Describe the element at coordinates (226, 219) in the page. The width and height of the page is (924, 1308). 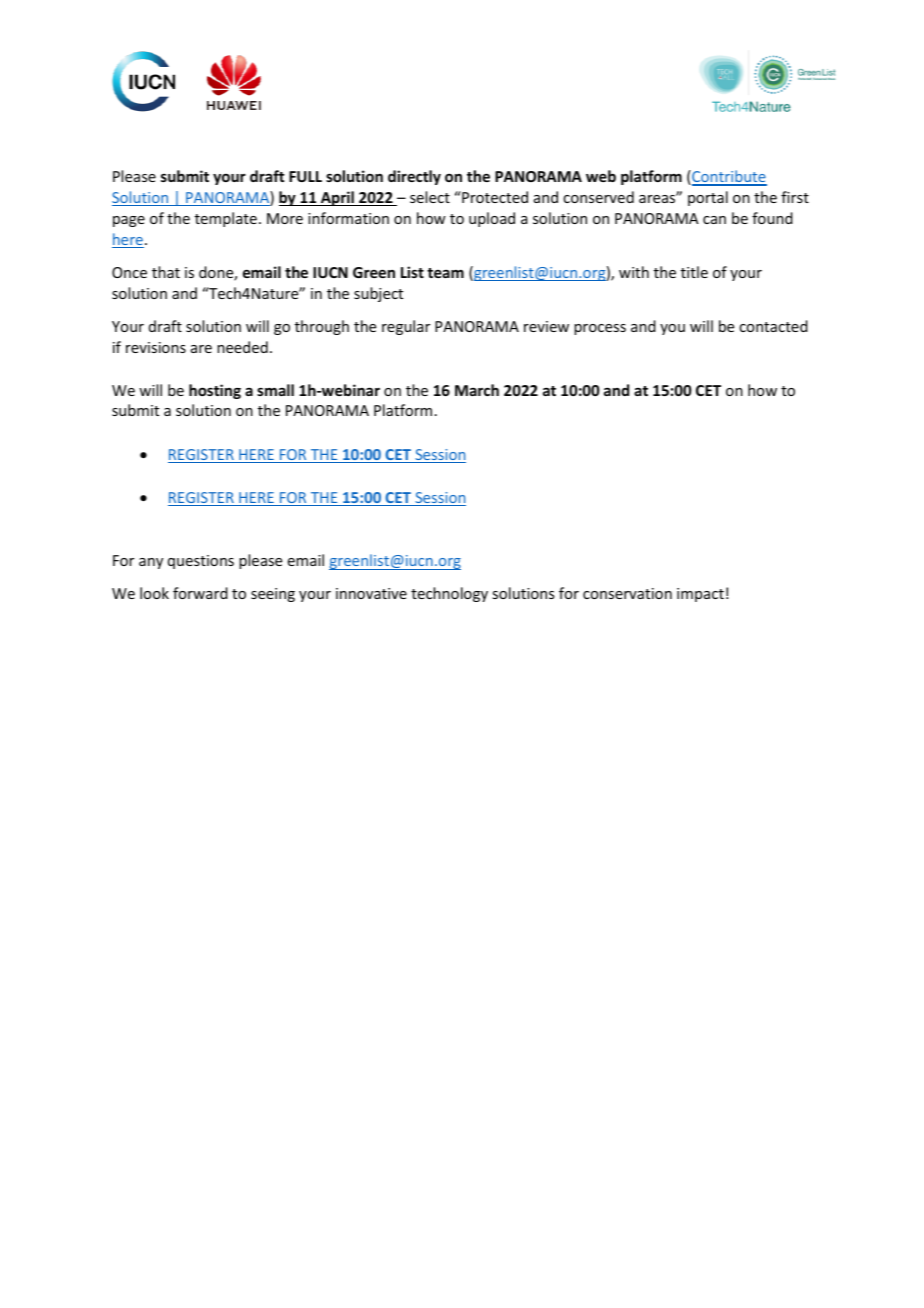
I see `template` at that location.
